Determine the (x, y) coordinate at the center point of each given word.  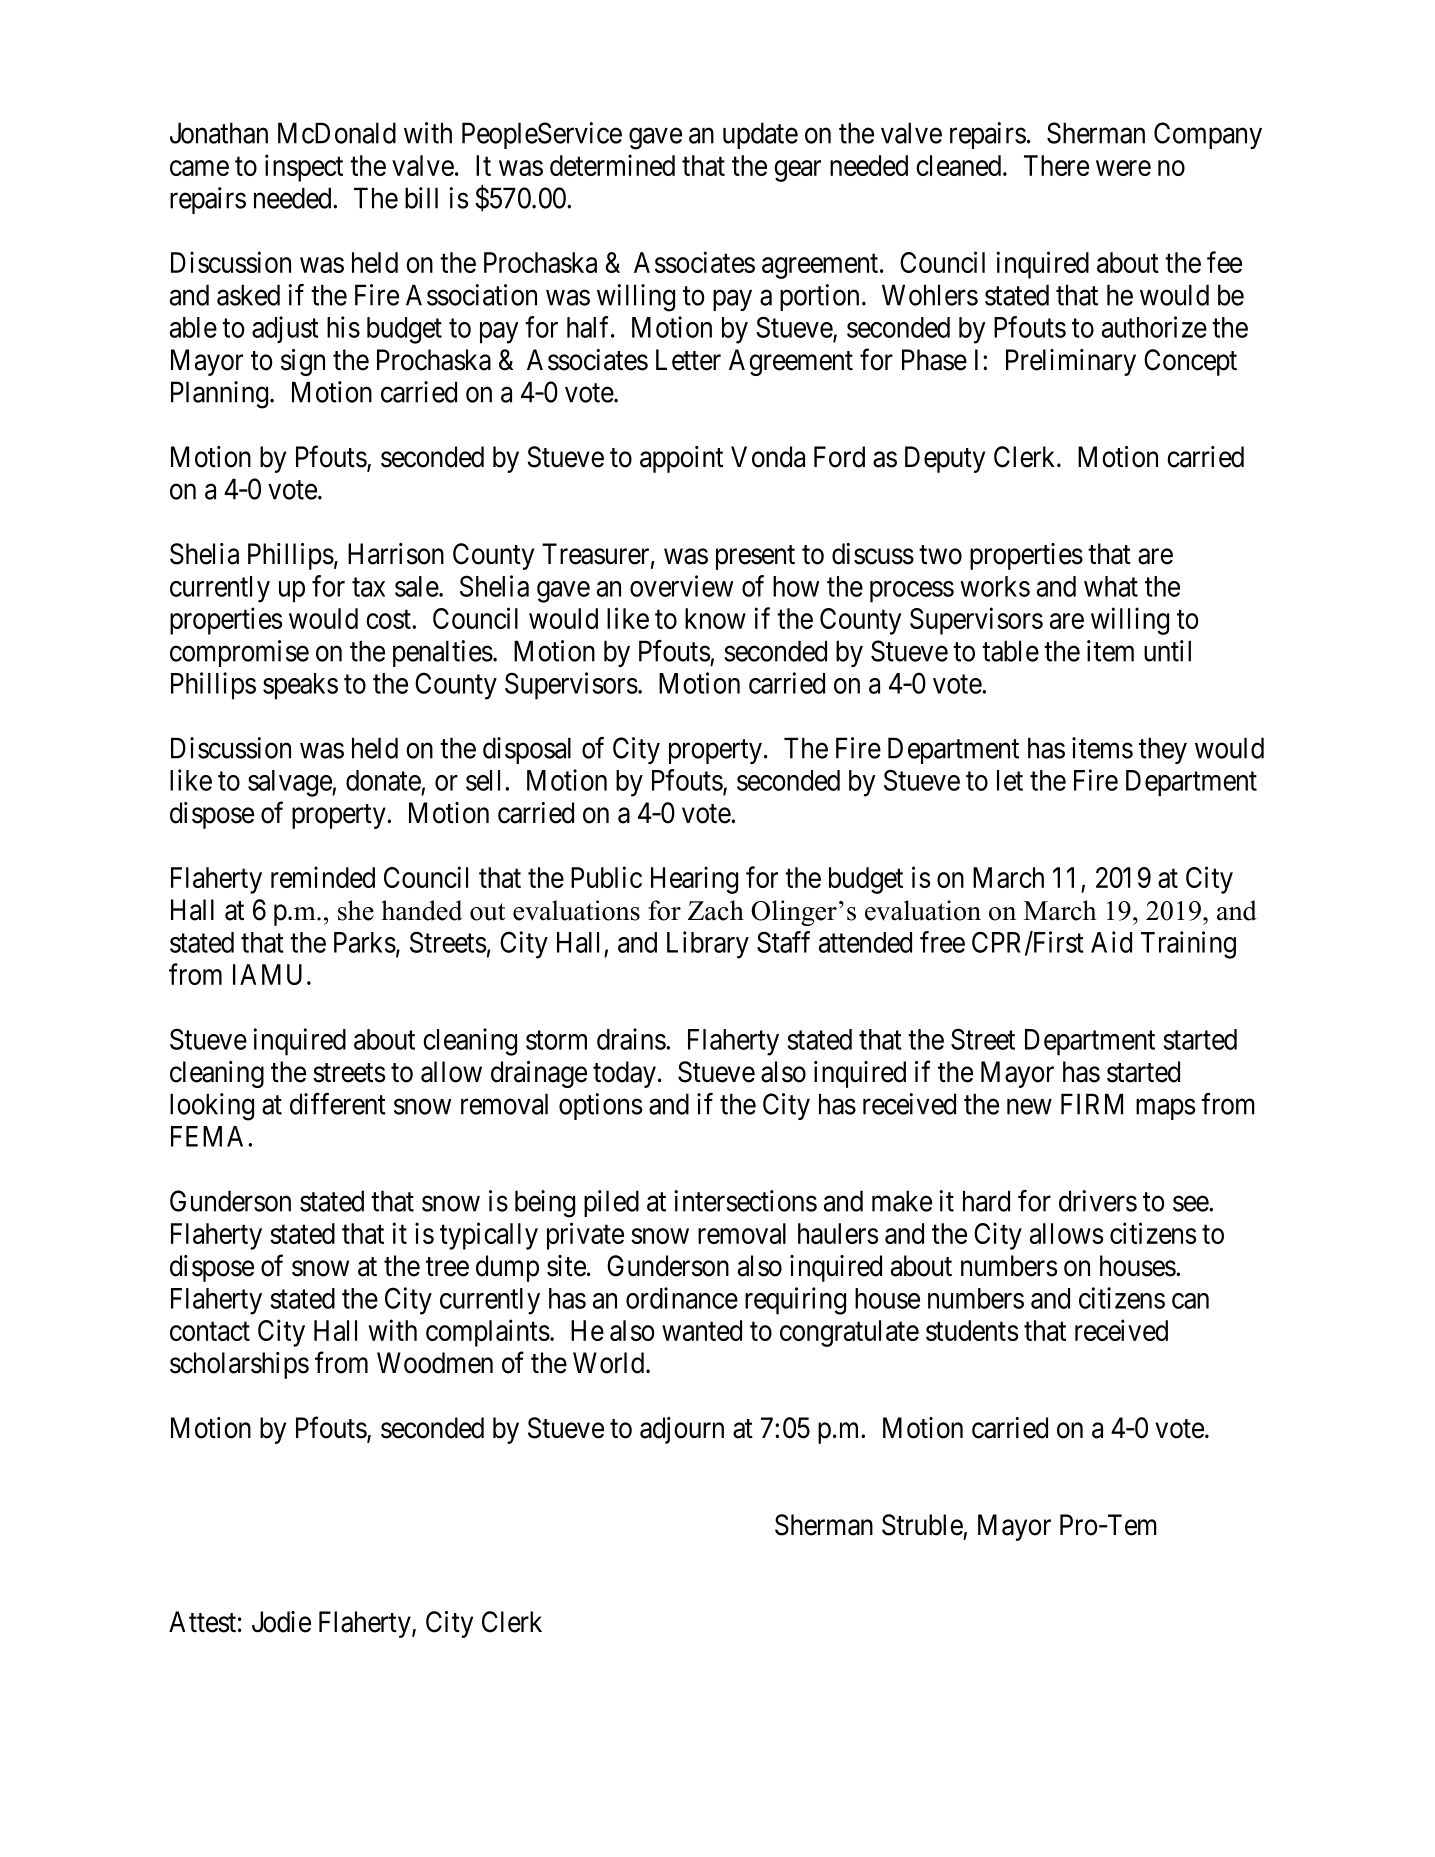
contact (210, 1331)
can (1190, 1301)
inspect (304, 168)
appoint (681, 459)
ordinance (682, 1298)
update (760, 135)
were (1123, 168)
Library (708, 945)
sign (303, 362)
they (1163, 750)
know (715, 618)
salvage (290, 783)
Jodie (281, 1622)
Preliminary (1071, 362)
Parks (365, 942)
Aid (1111, 942)
